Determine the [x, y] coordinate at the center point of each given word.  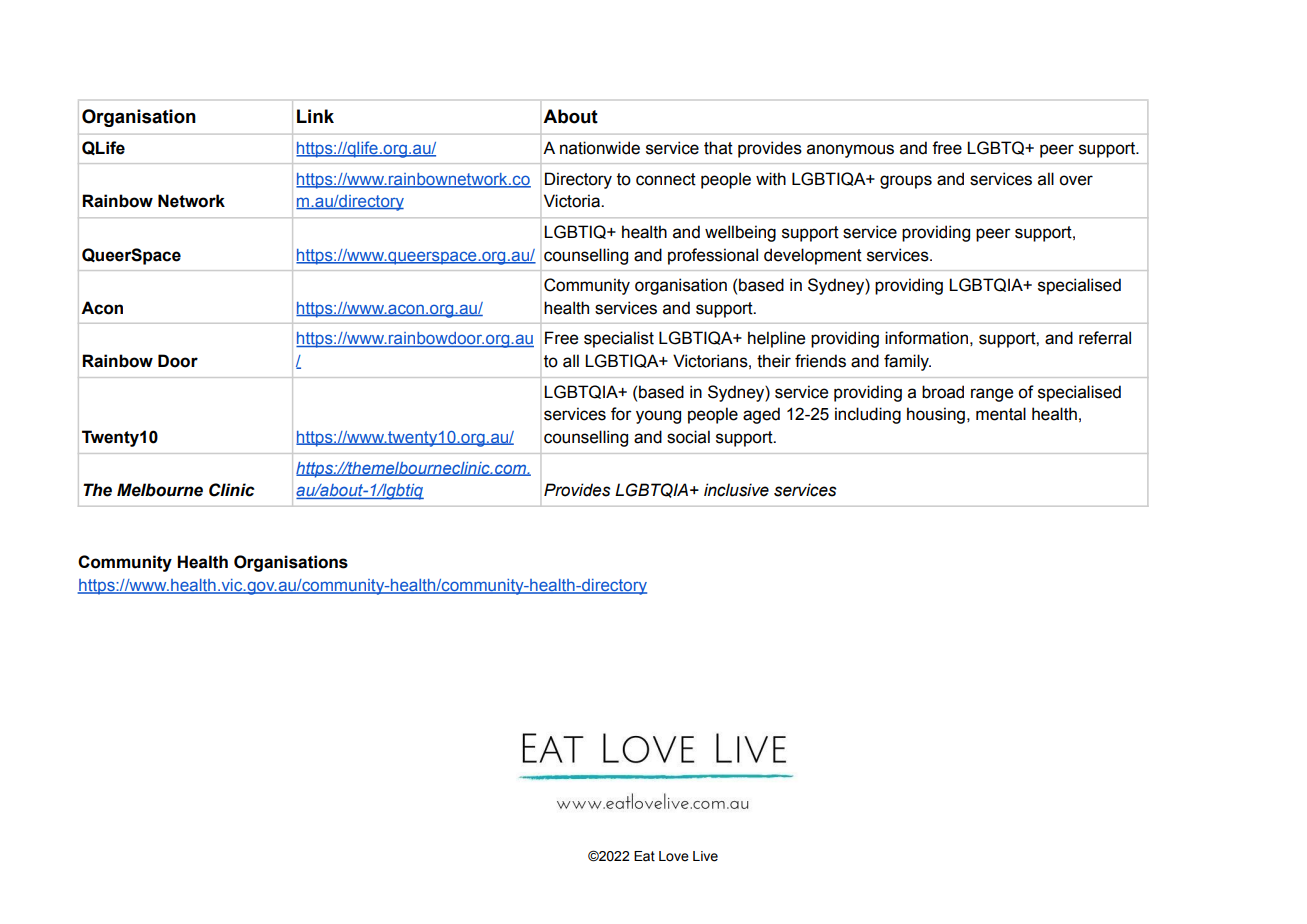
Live [705, 856]
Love [674, 856]
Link [315, 116]
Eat [644, 856]
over [1076, 180]
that [718, 148]
